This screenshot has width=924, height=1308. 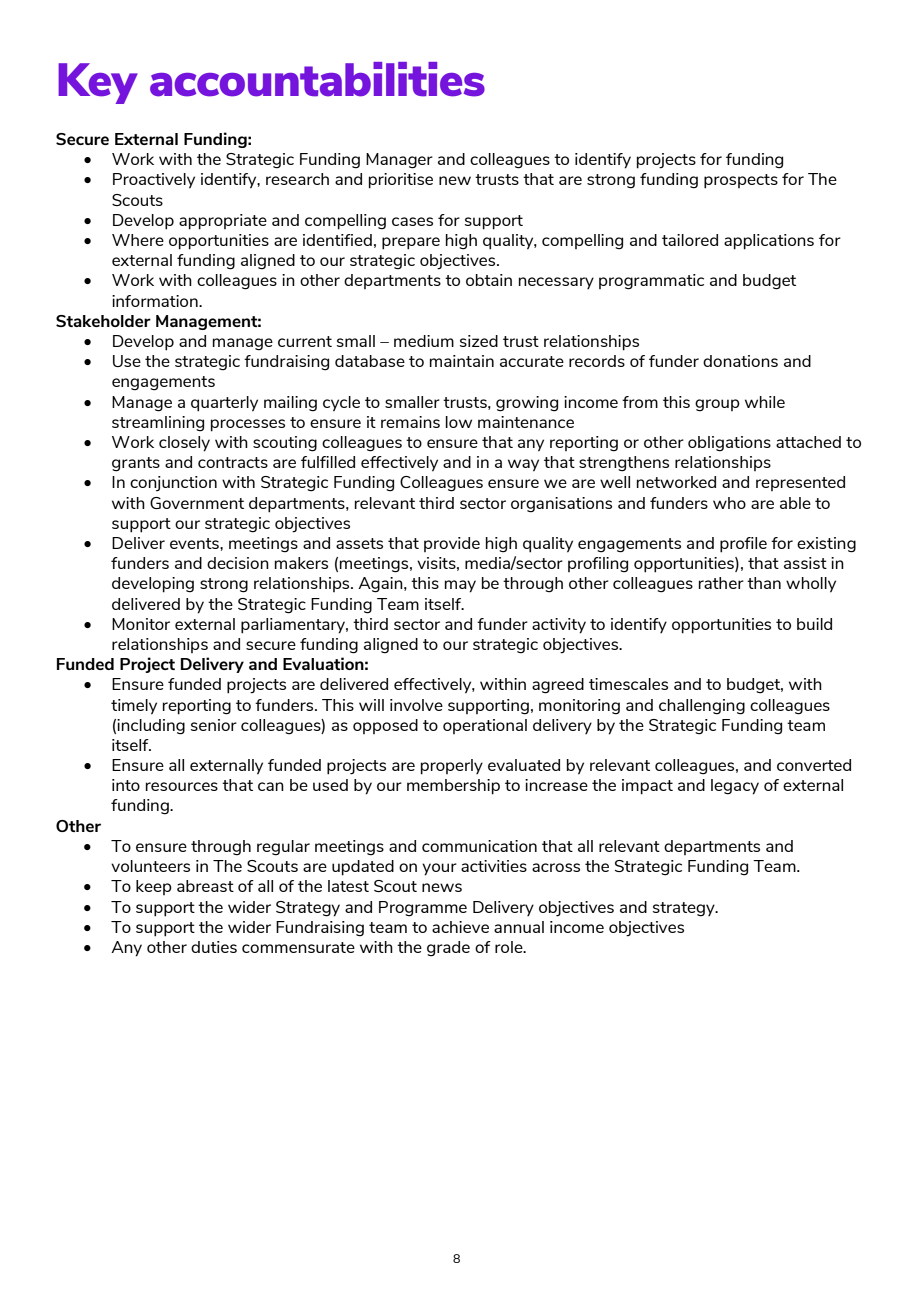 I want to click on prioritise, so click(x=401, y=181).
